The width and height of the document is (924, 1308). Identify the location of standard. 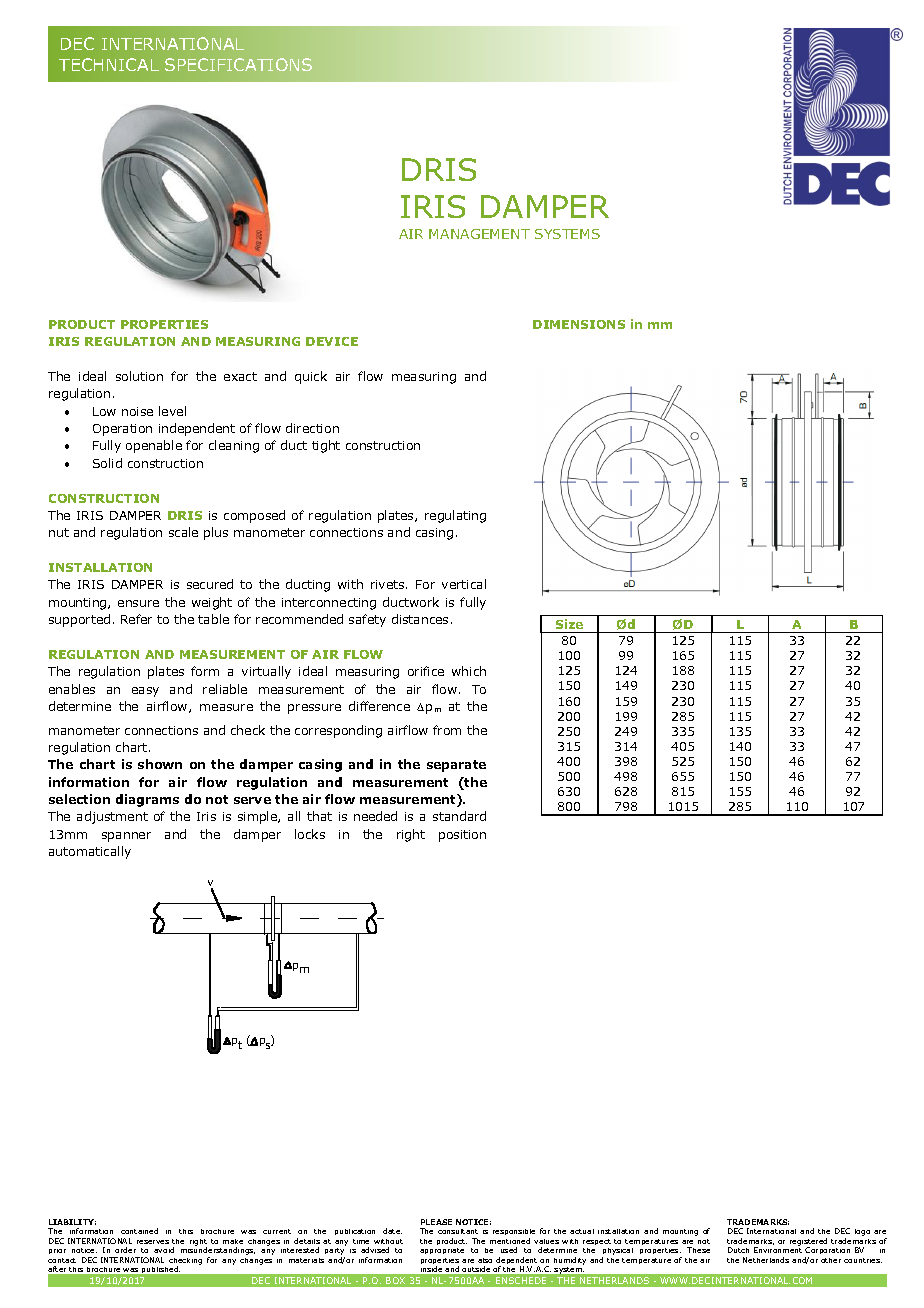
(459, 816).
